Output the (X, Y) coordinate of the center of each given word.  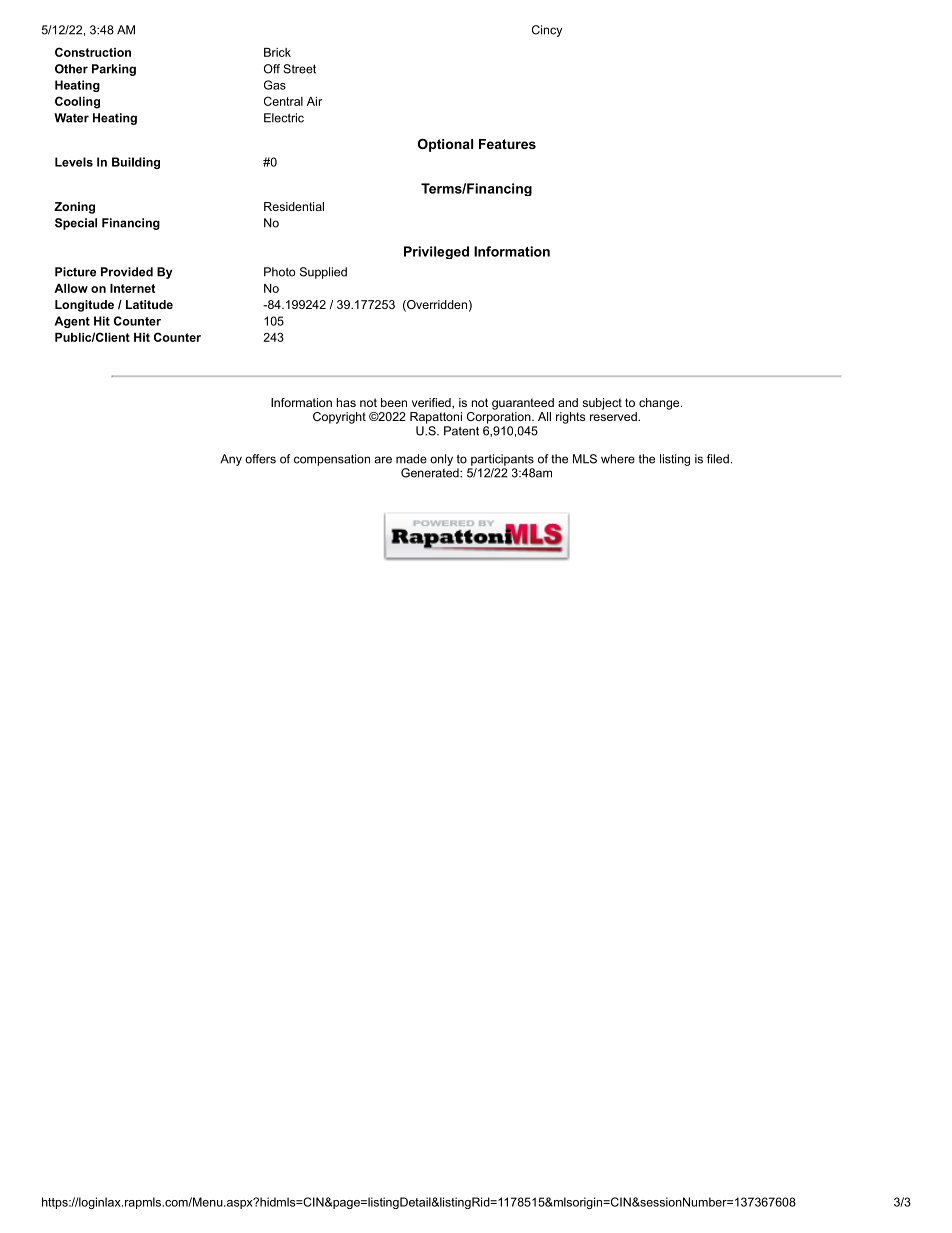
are (383, 460)
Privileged (436, 252)
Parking (114, 70)
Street (299, 69)
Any (231, 460)
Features (507, 144)
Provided (127, 272)
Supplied (323, 273)
